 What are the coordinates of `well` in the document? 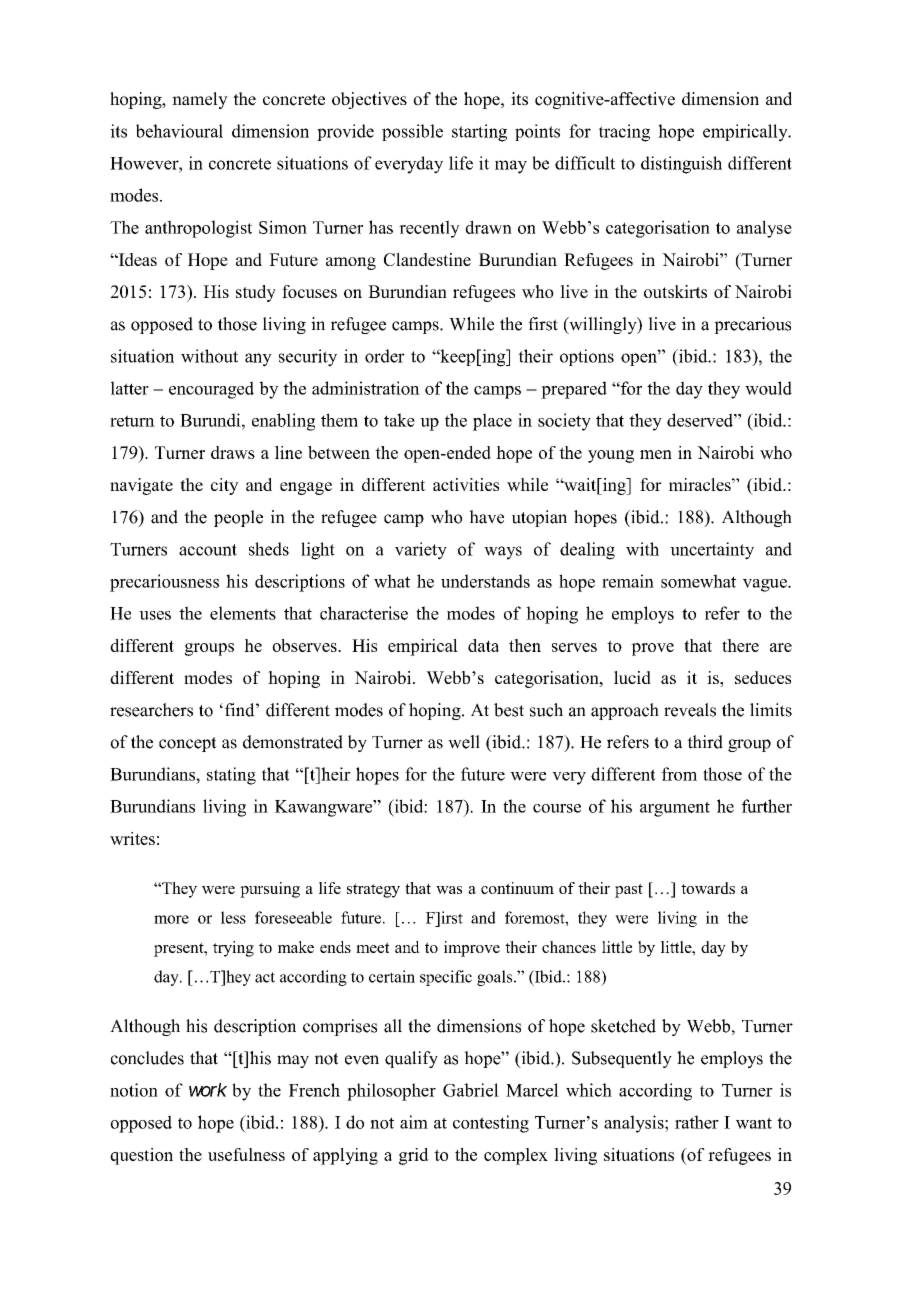 It's located at (464, 742).
